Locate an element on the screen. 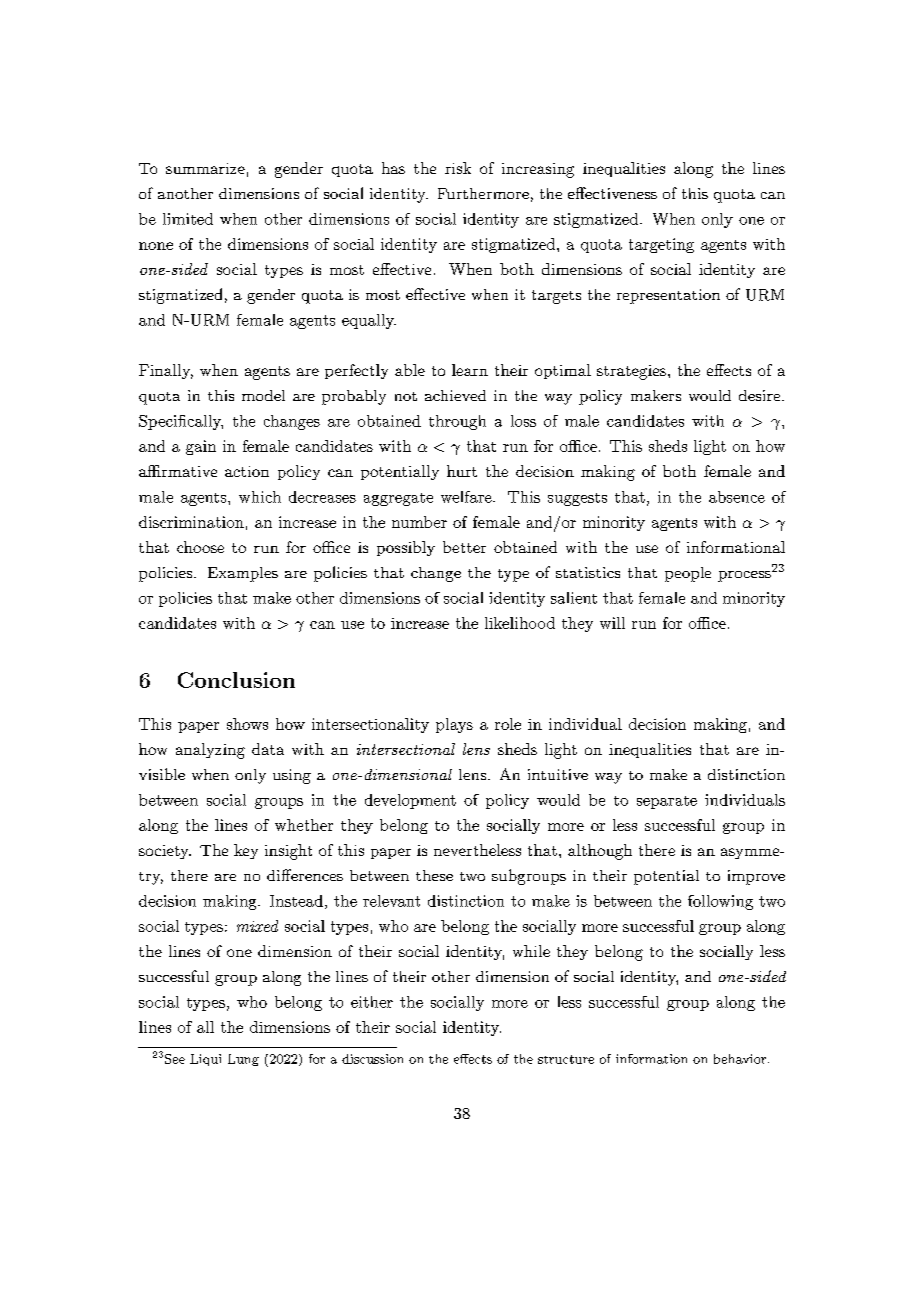 The image size is (924, 1308). strategies is located at coordinates (631, 372).
